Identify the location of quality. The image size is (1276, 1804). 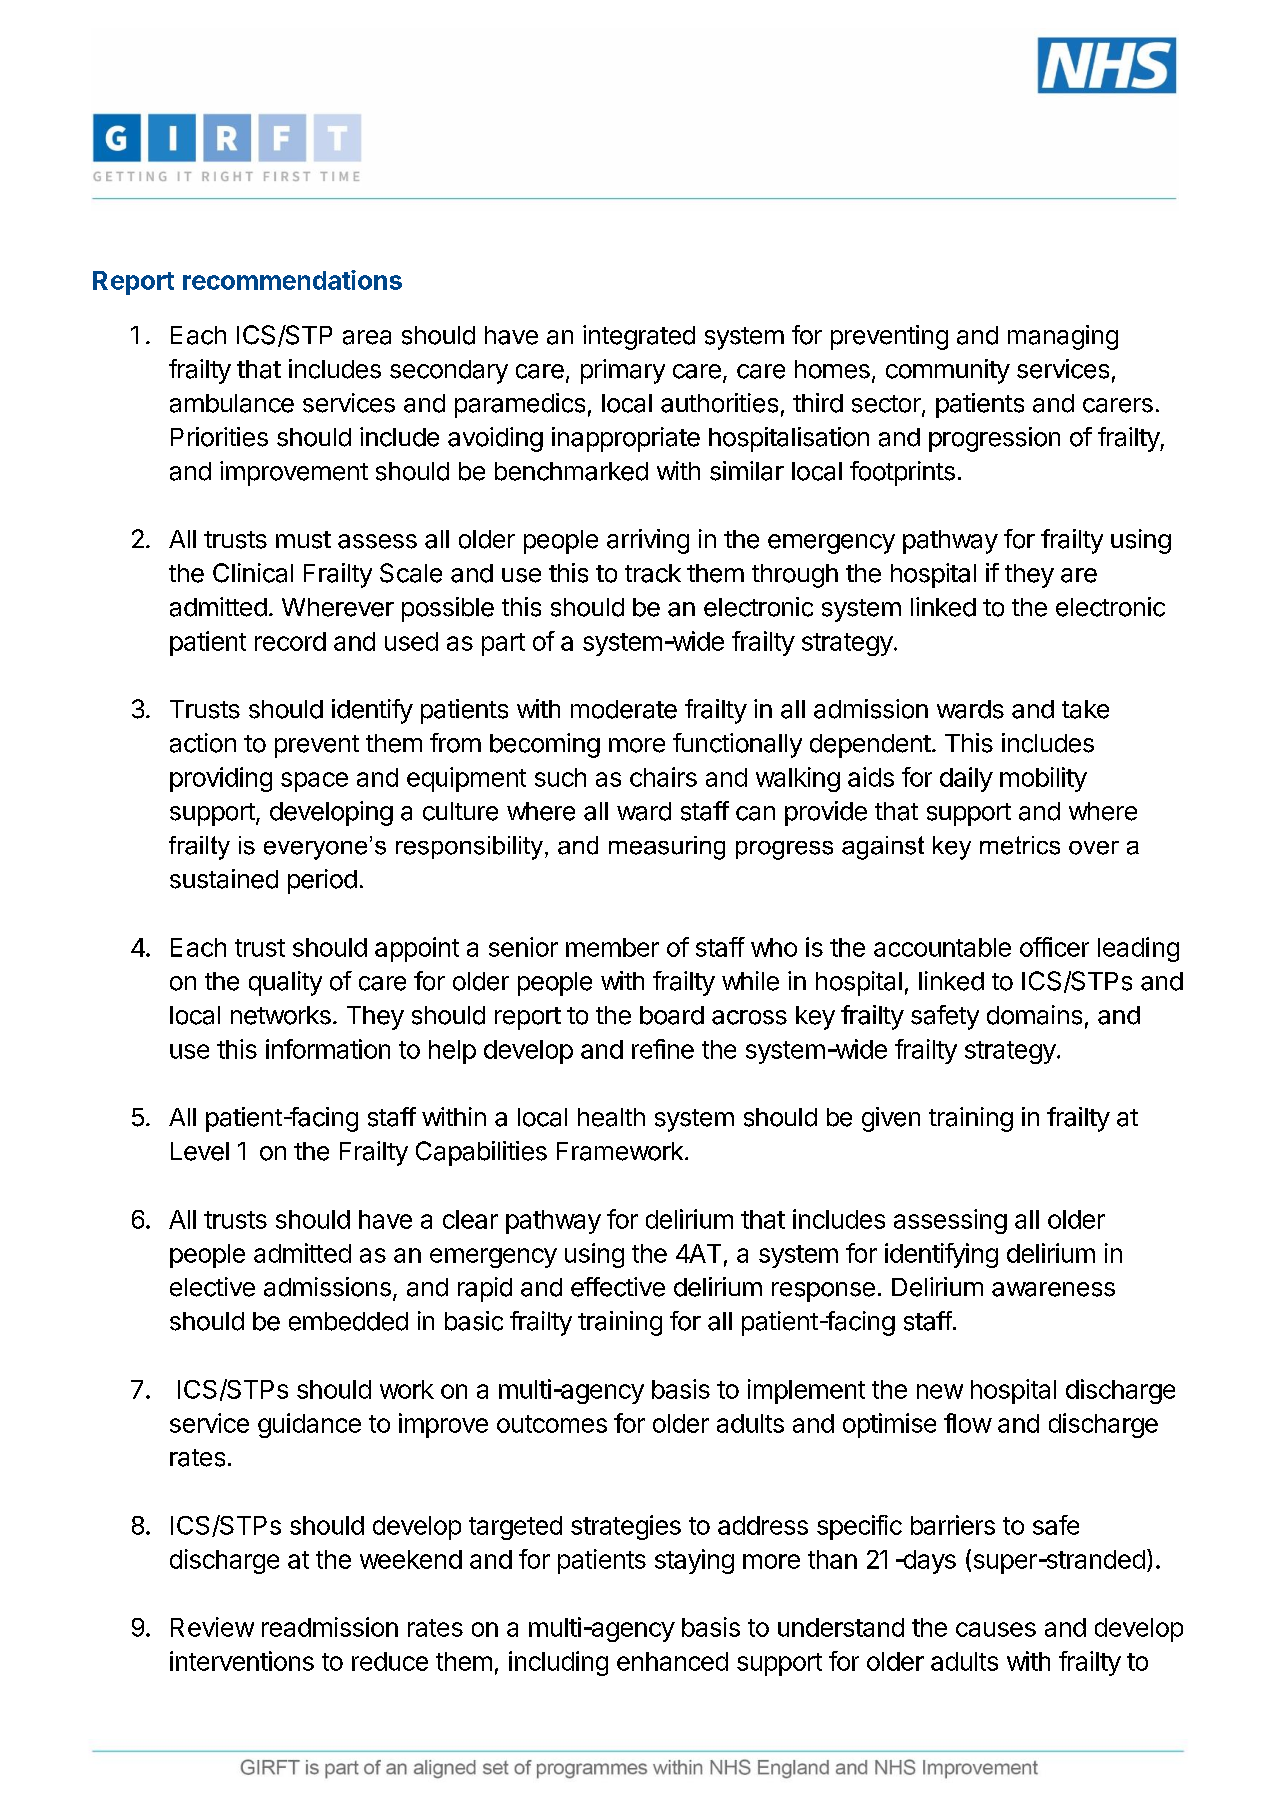
(285, 983).
